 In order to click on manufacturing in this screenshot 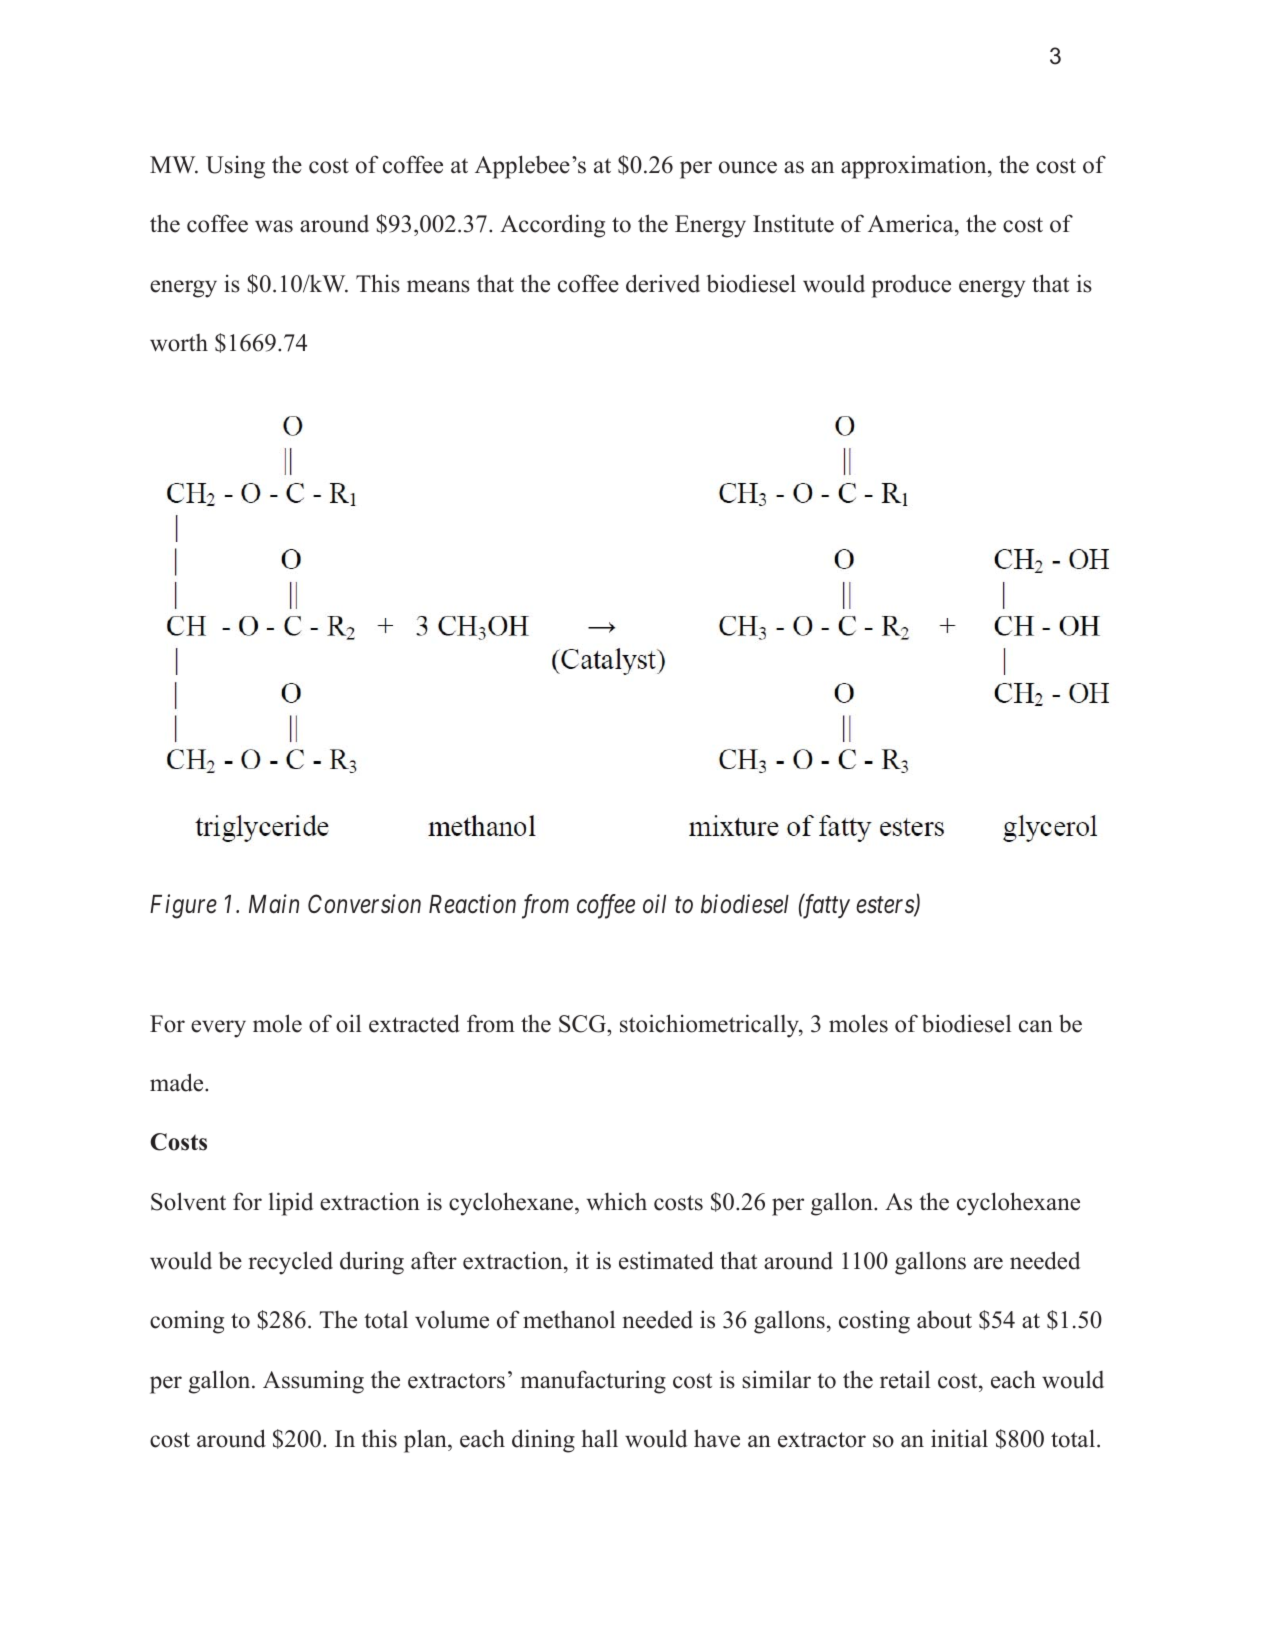, I will do `click(593, 1382)`.
